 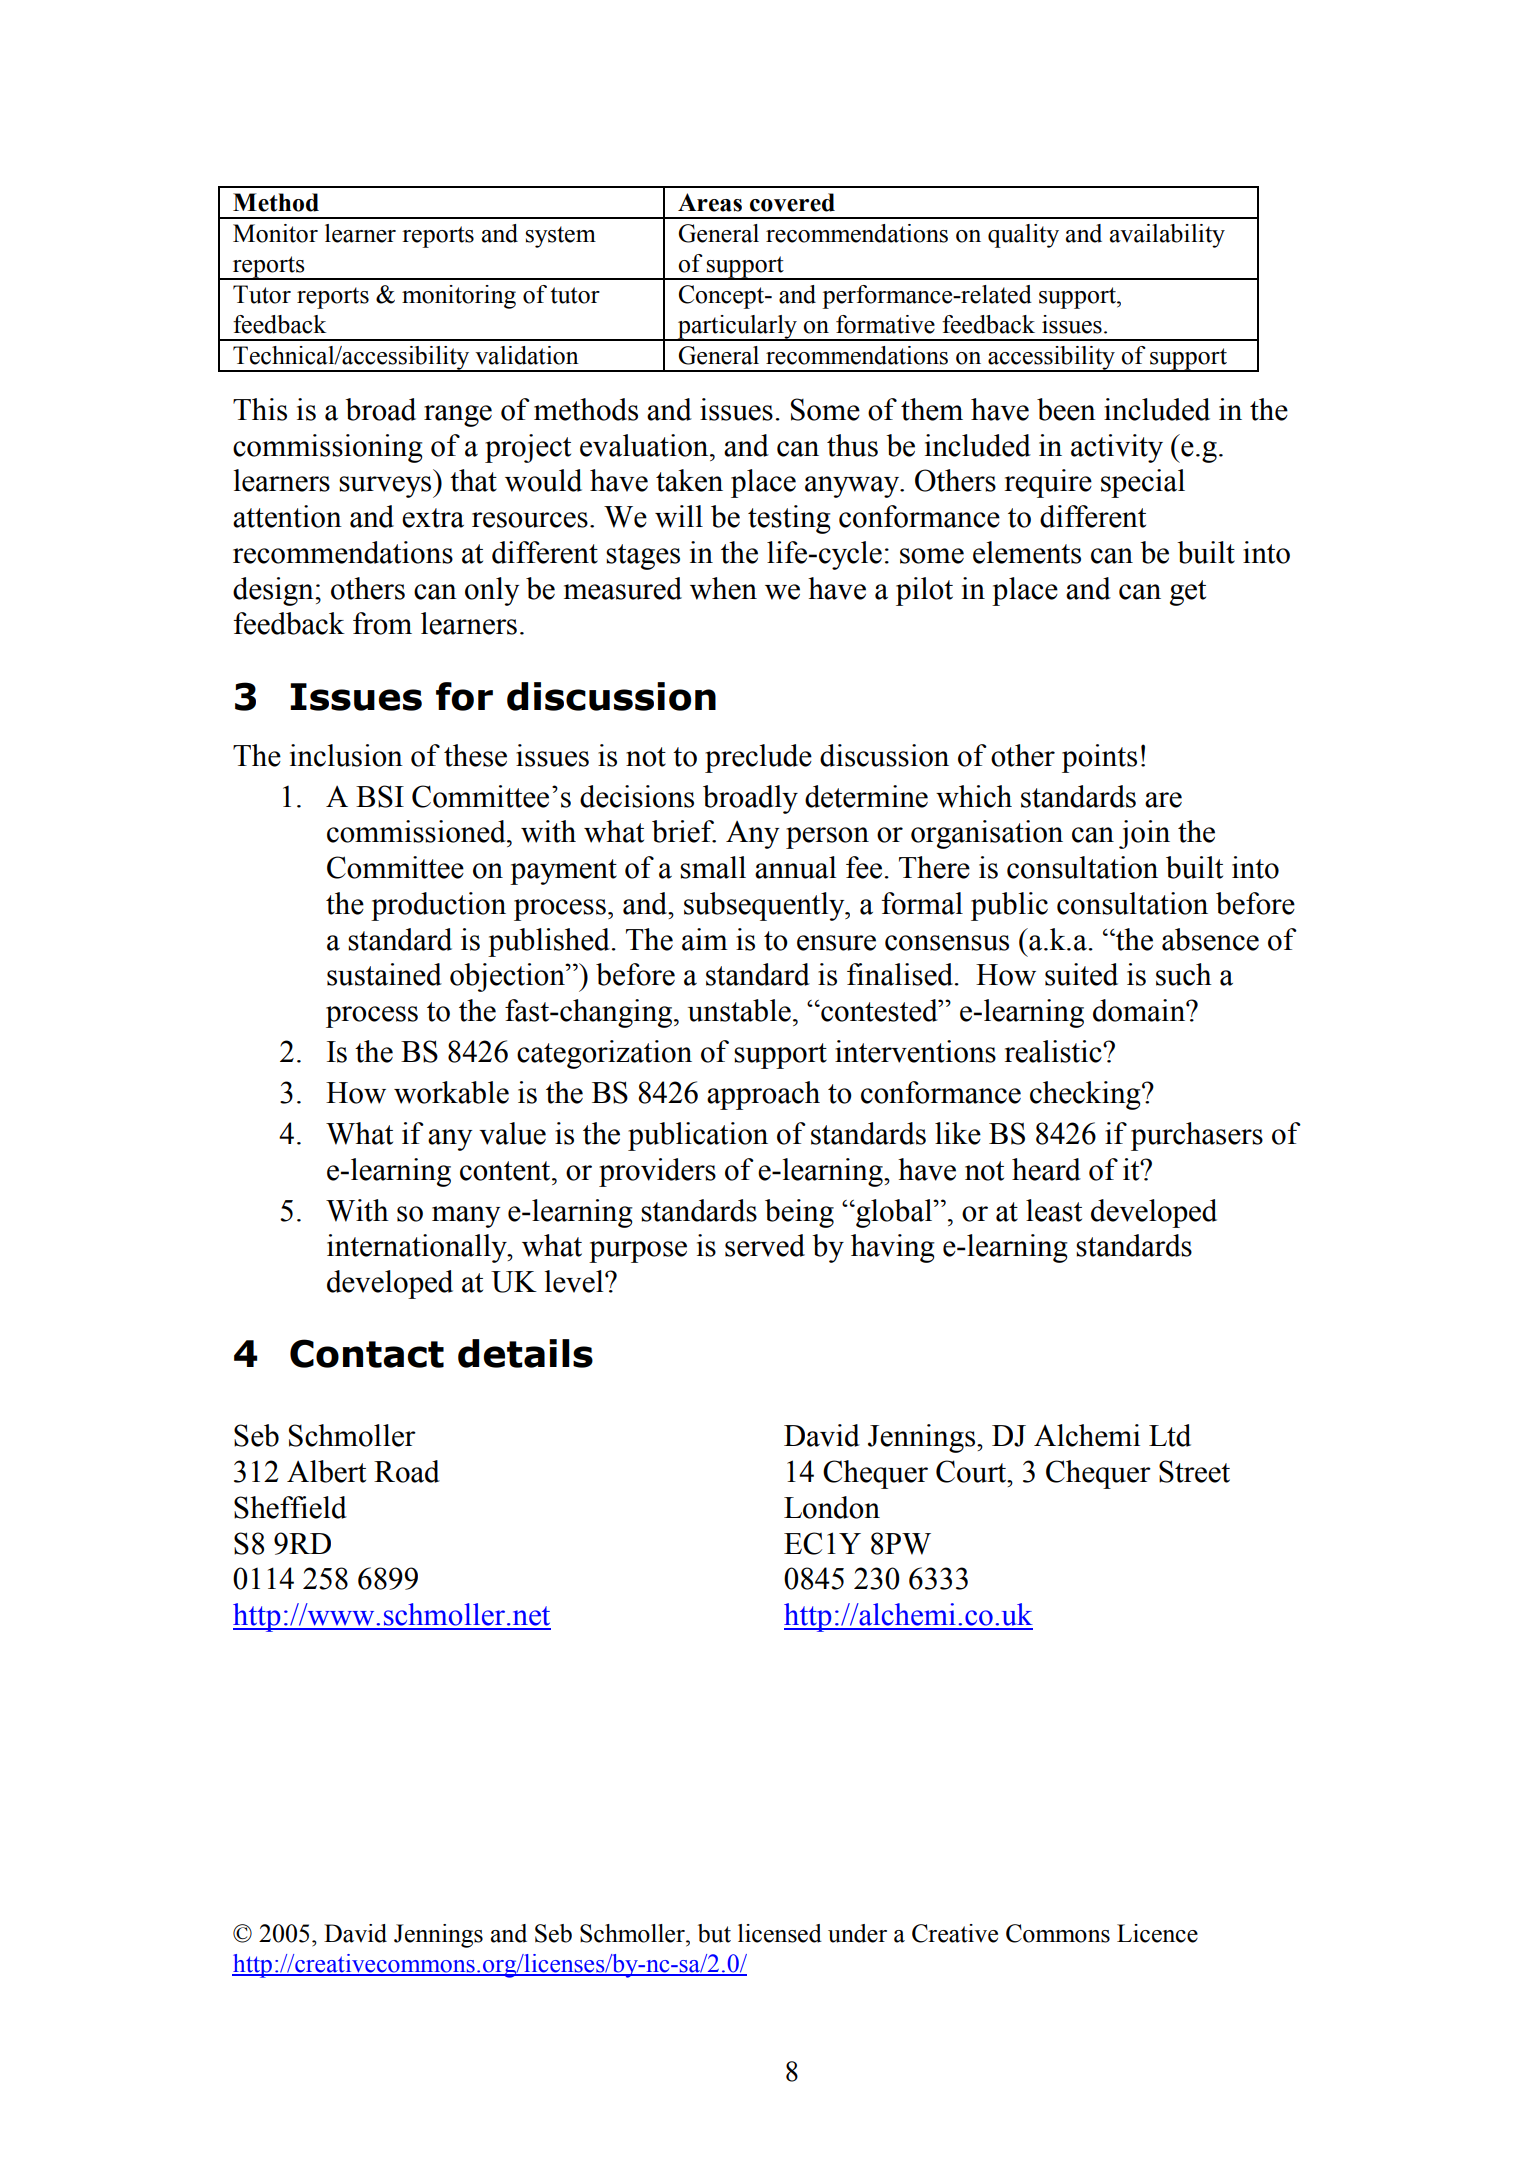 I want to click on when, so click(x=723, y=588).
